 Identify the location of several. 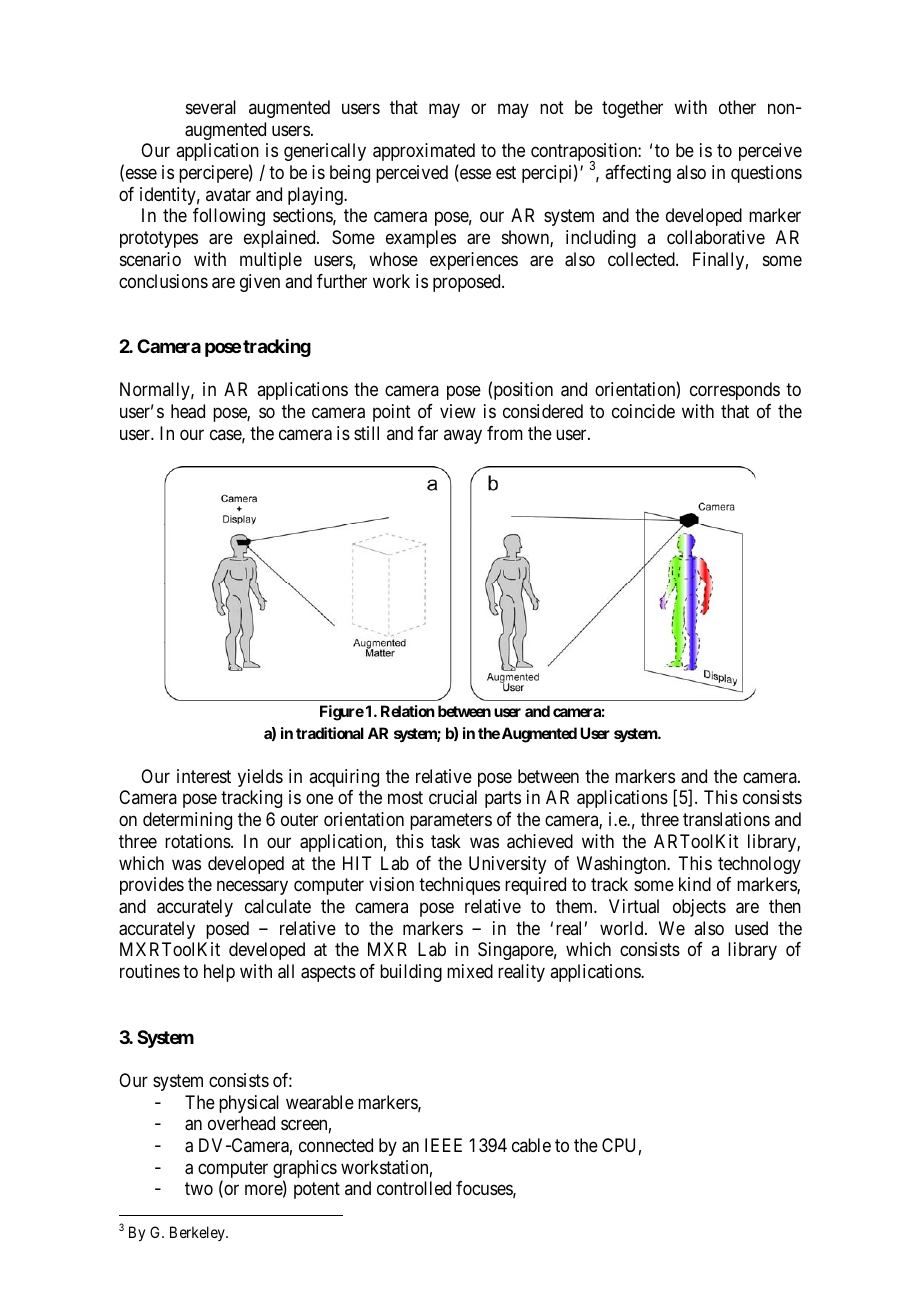
(211, 107).
